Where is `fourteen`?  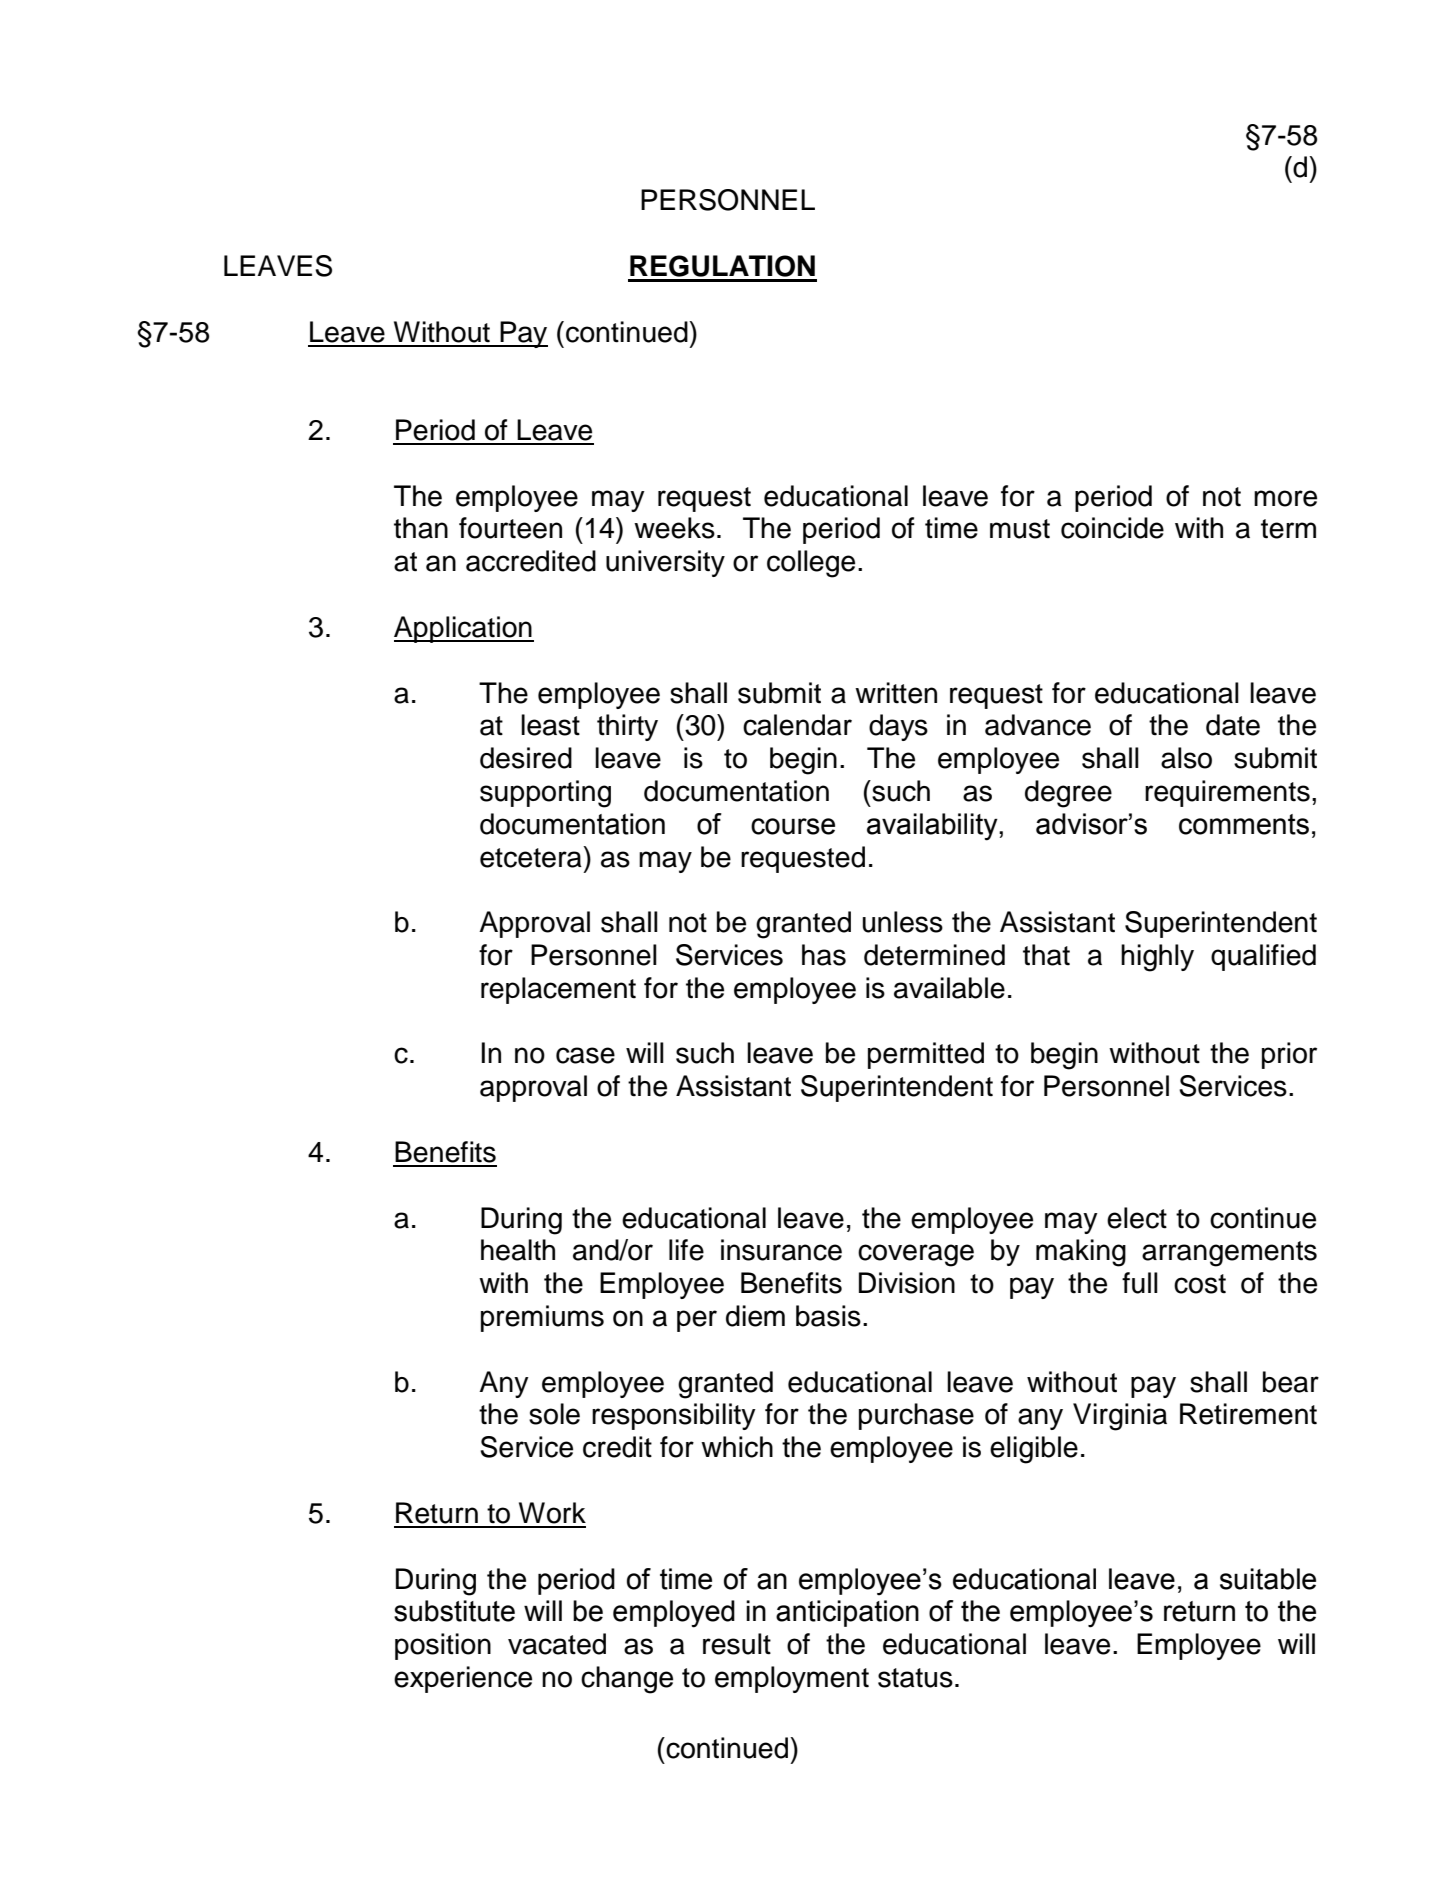 fourteen is located at coordinates (510, 528).
